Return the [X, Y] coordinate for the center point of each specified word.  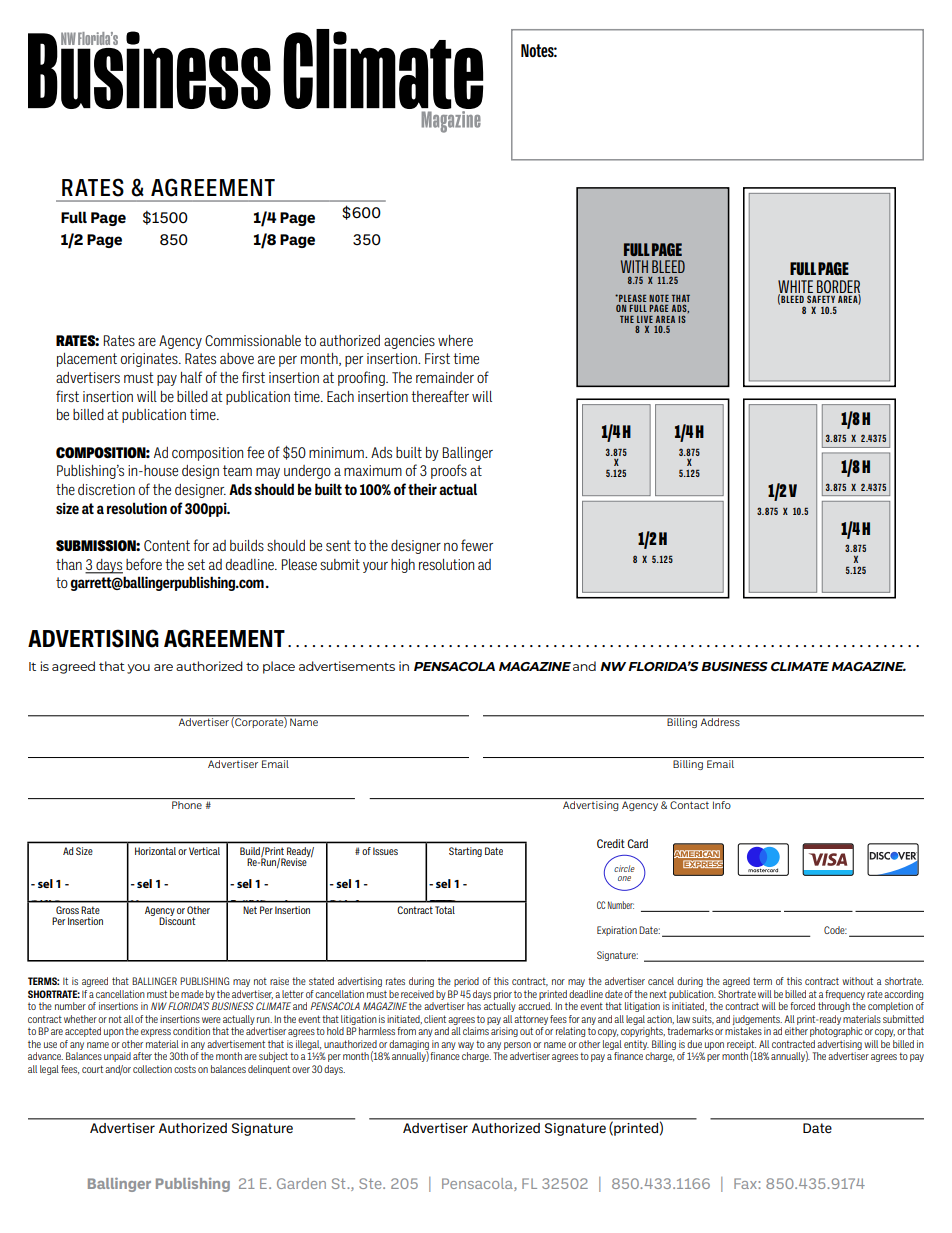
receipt [741, 1046]
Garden [301, 1183]
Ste [371, 1183]
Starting [465, 852]
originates [150, 360]
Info [722, 805]
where [455, 340]
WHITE [795, 287]
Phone [187, 805]
